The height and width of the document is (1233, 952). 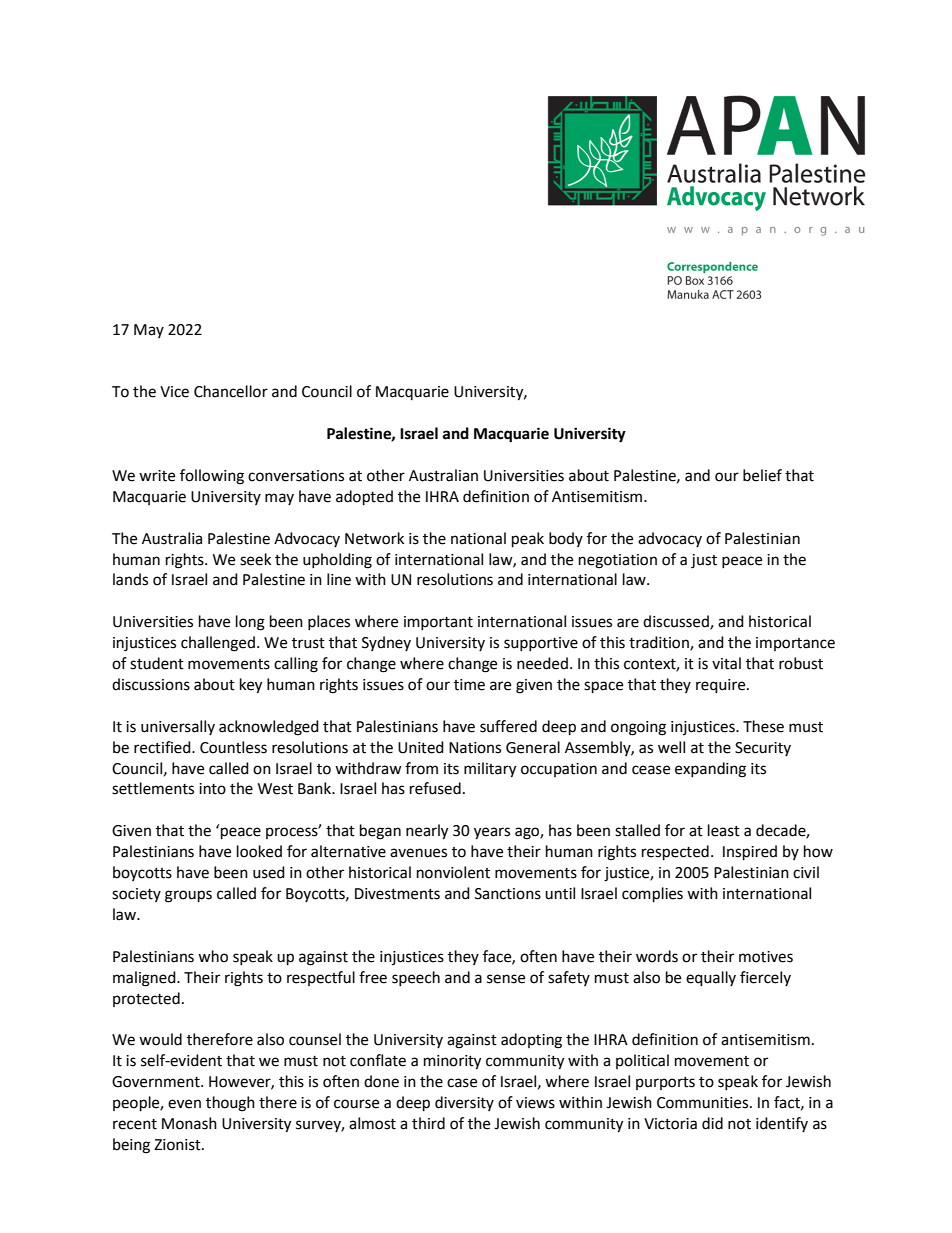 What do you see at coordinates (212, 789) in the document?
I see `into` at bounding box center [212, 789].
